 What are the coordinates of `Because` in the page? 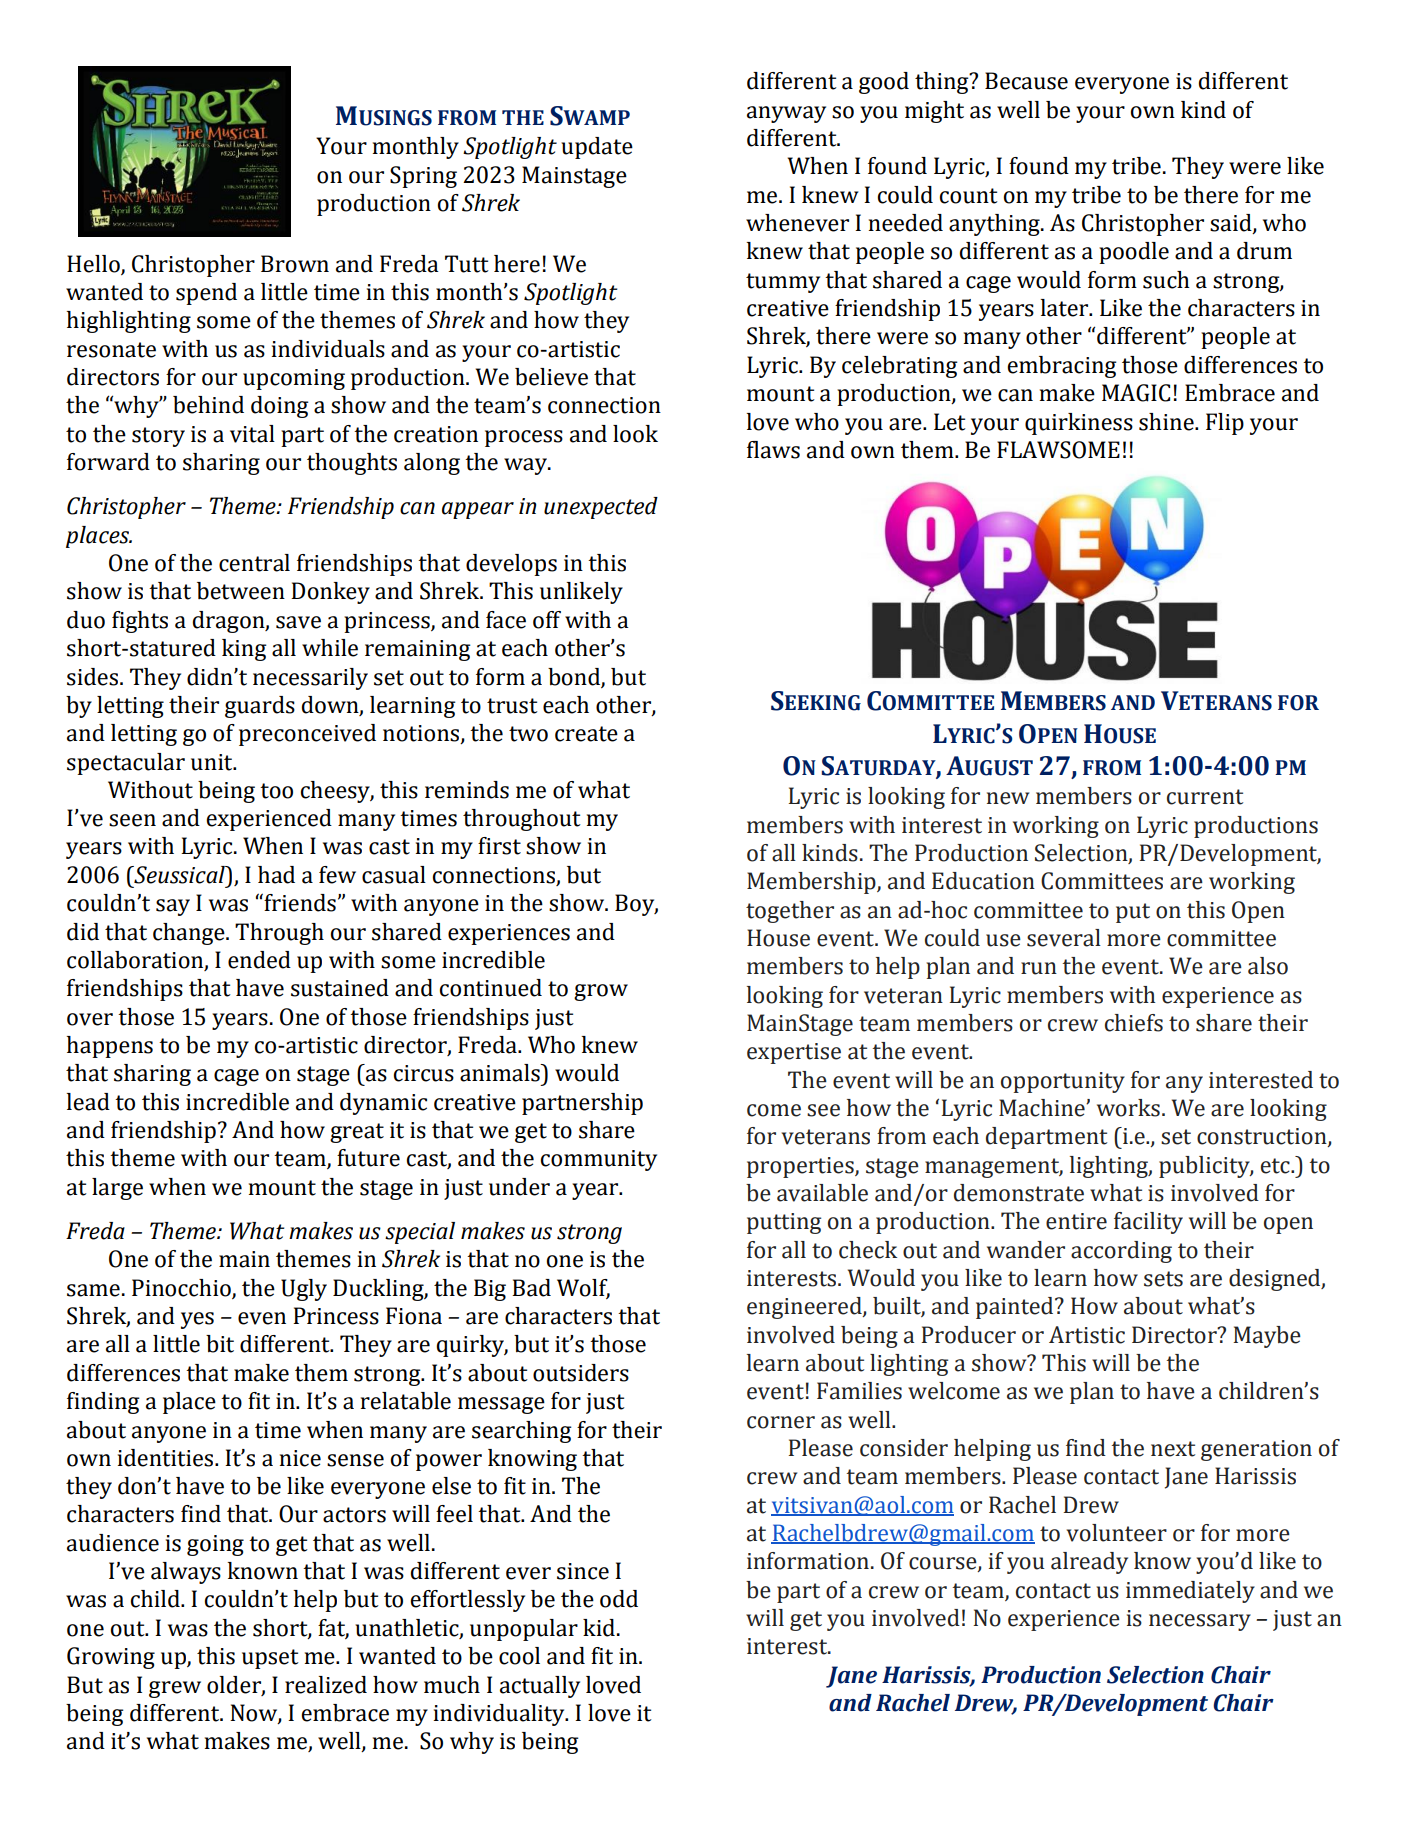 It's located at (1026, 81).
